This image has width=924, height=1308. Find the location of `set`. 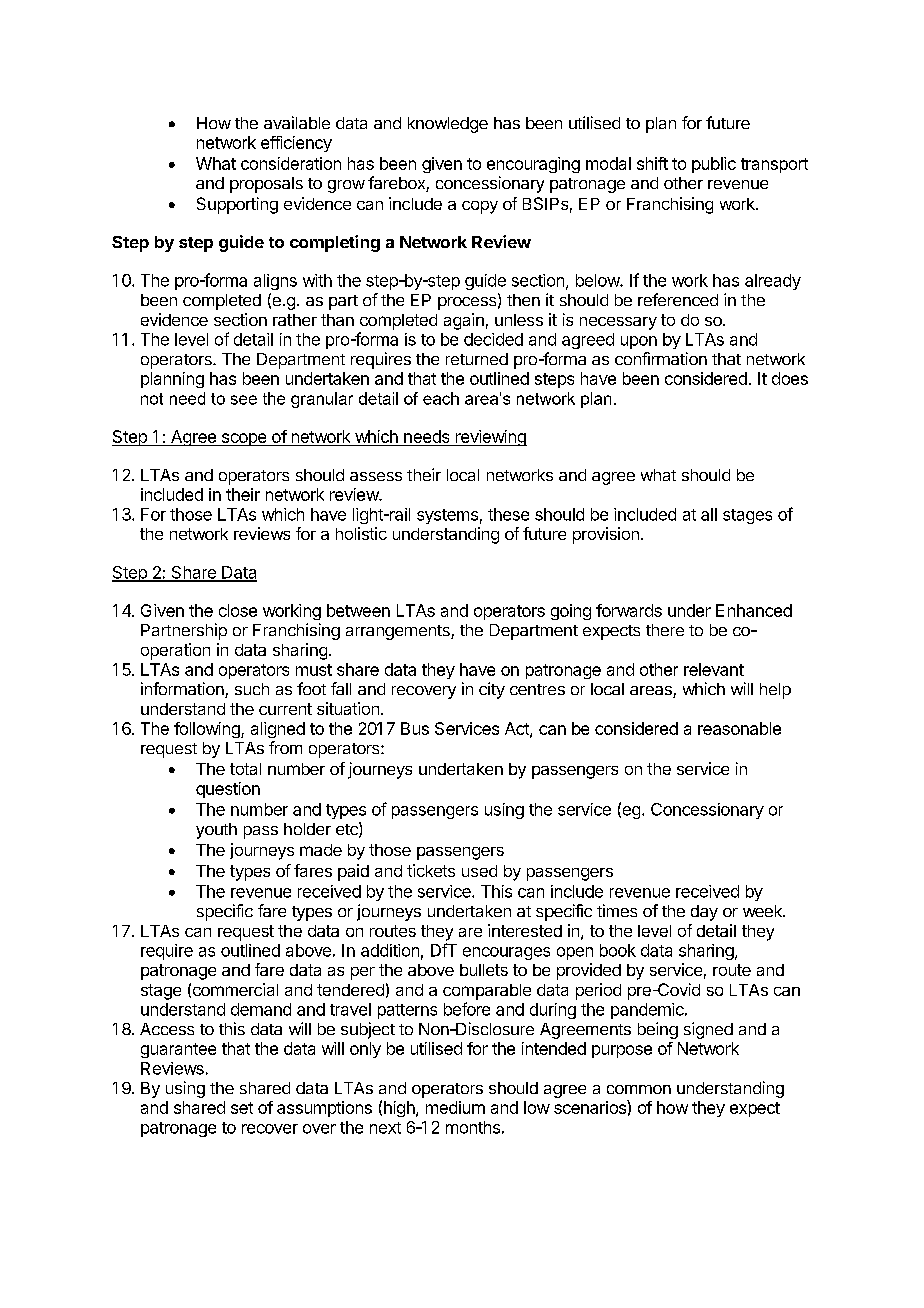

set is located at coordinates (242, 1108).
